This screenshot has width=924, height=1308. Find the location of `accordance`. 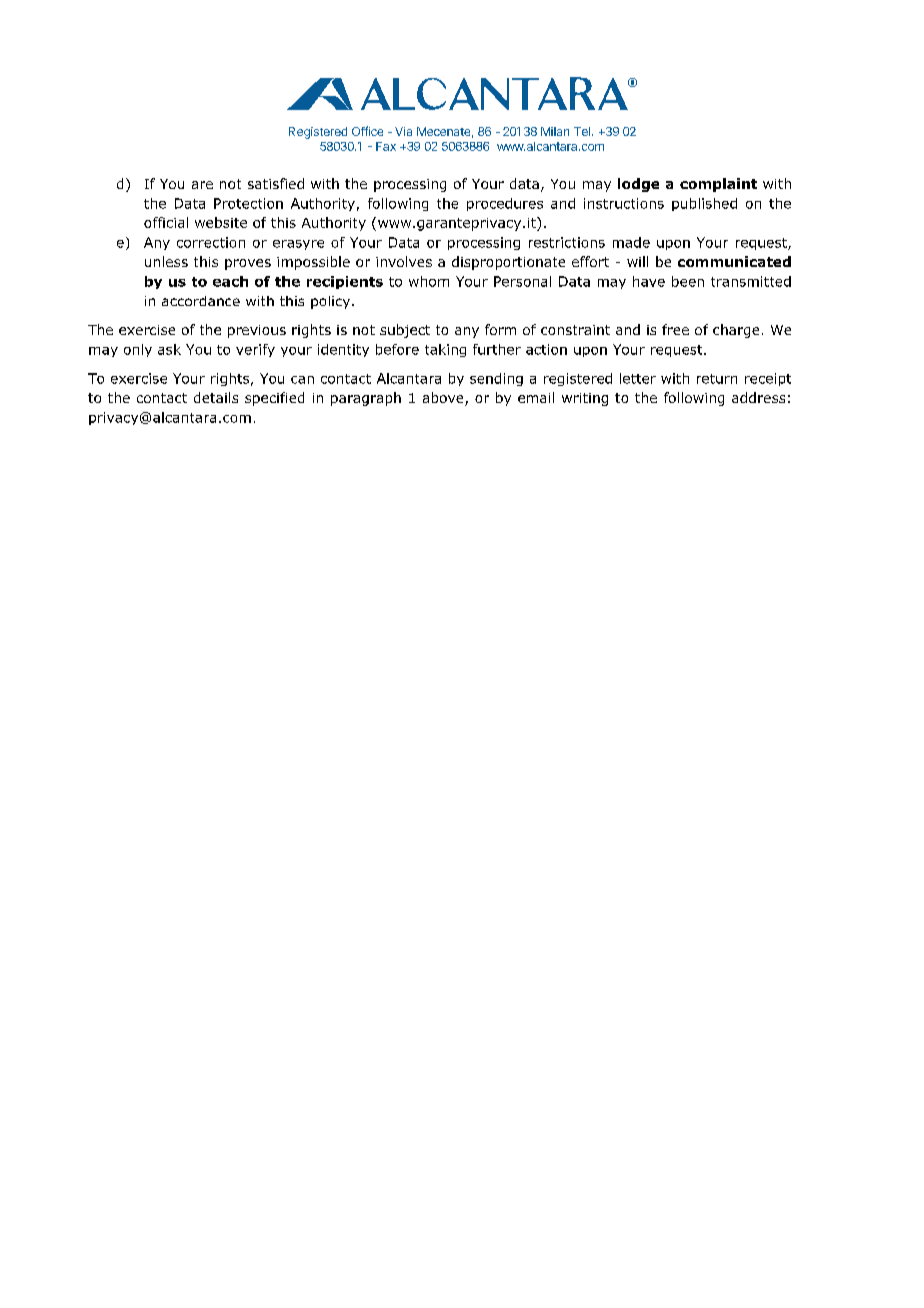

accordance is located at coordinates (201, 301).
